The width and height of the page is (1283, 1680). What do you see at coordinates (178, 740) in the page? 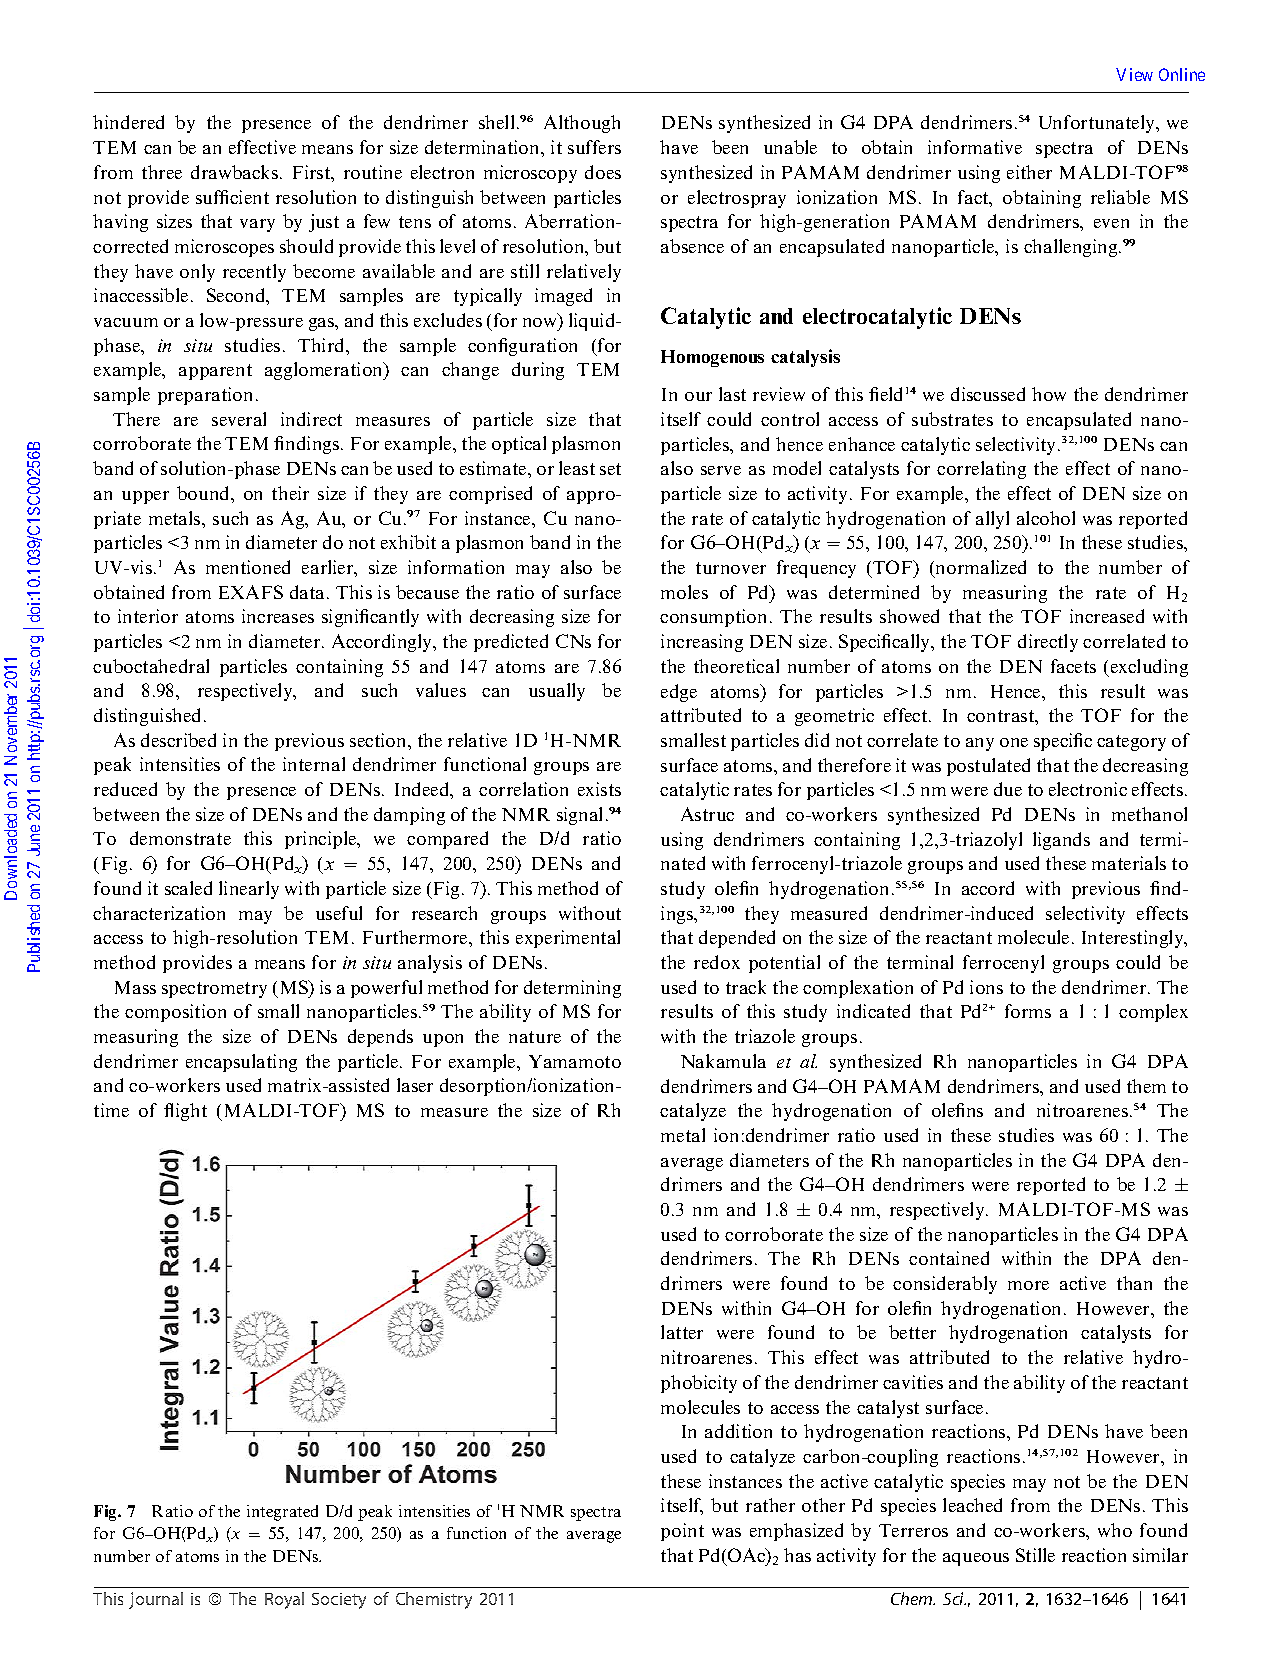
I see `described` at bounding box center [178, 740].
